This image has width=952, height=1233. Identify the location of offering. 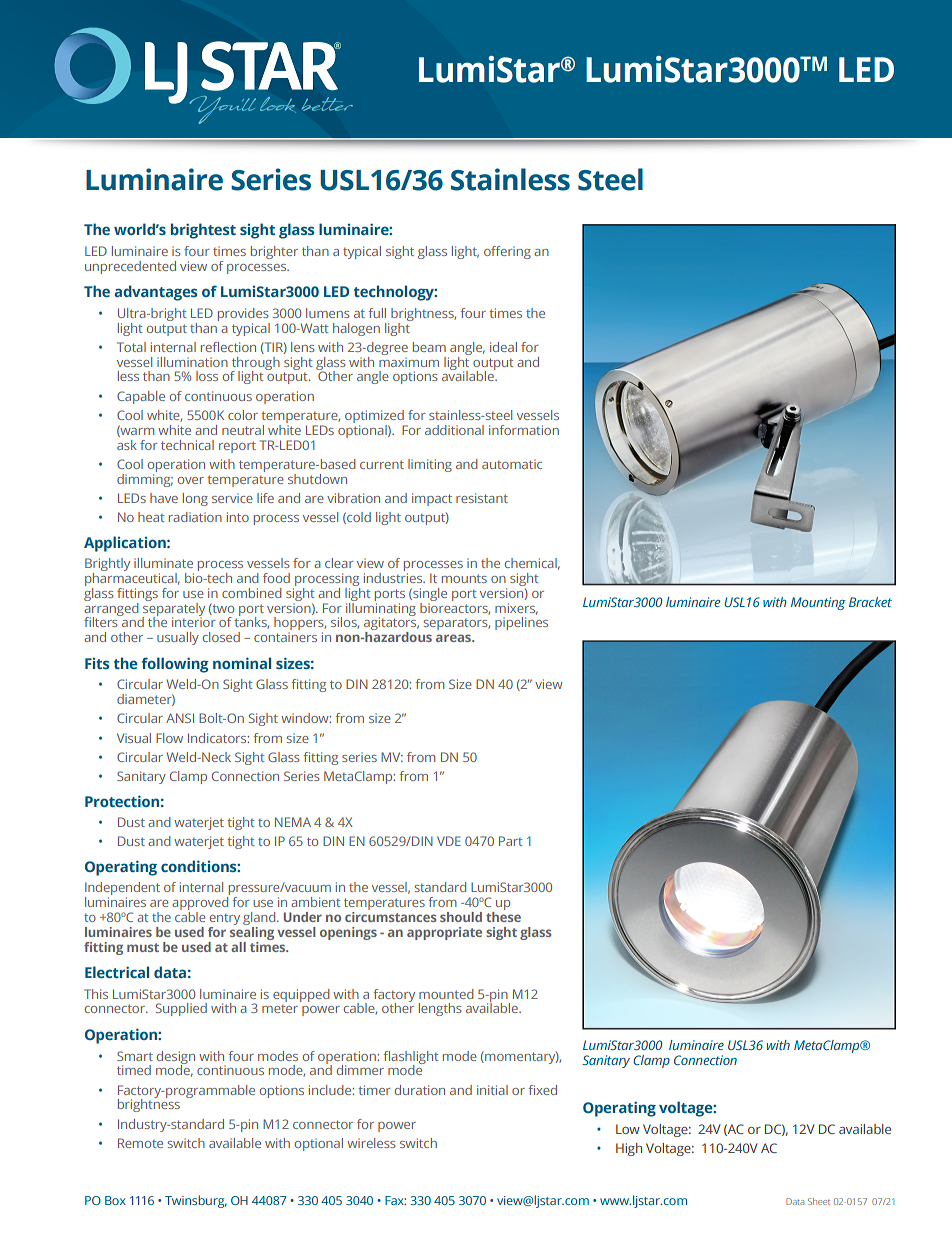
(507, 252).
